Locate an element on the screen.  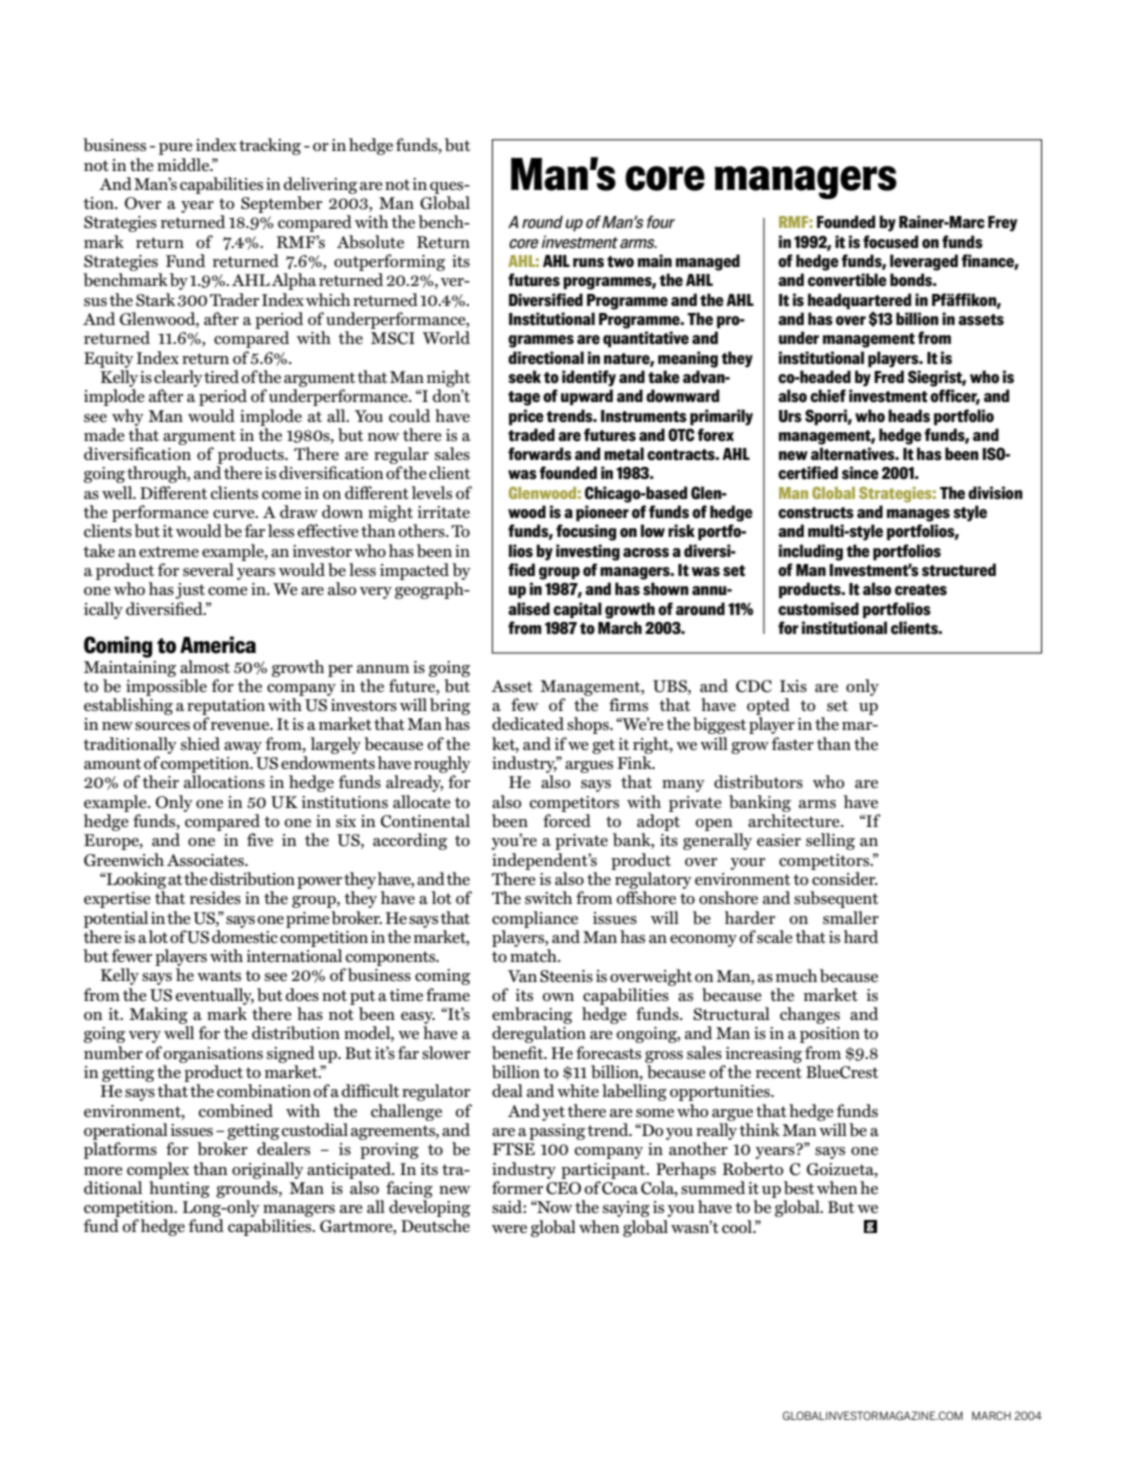
creates is located at coordinates (921, 590).
